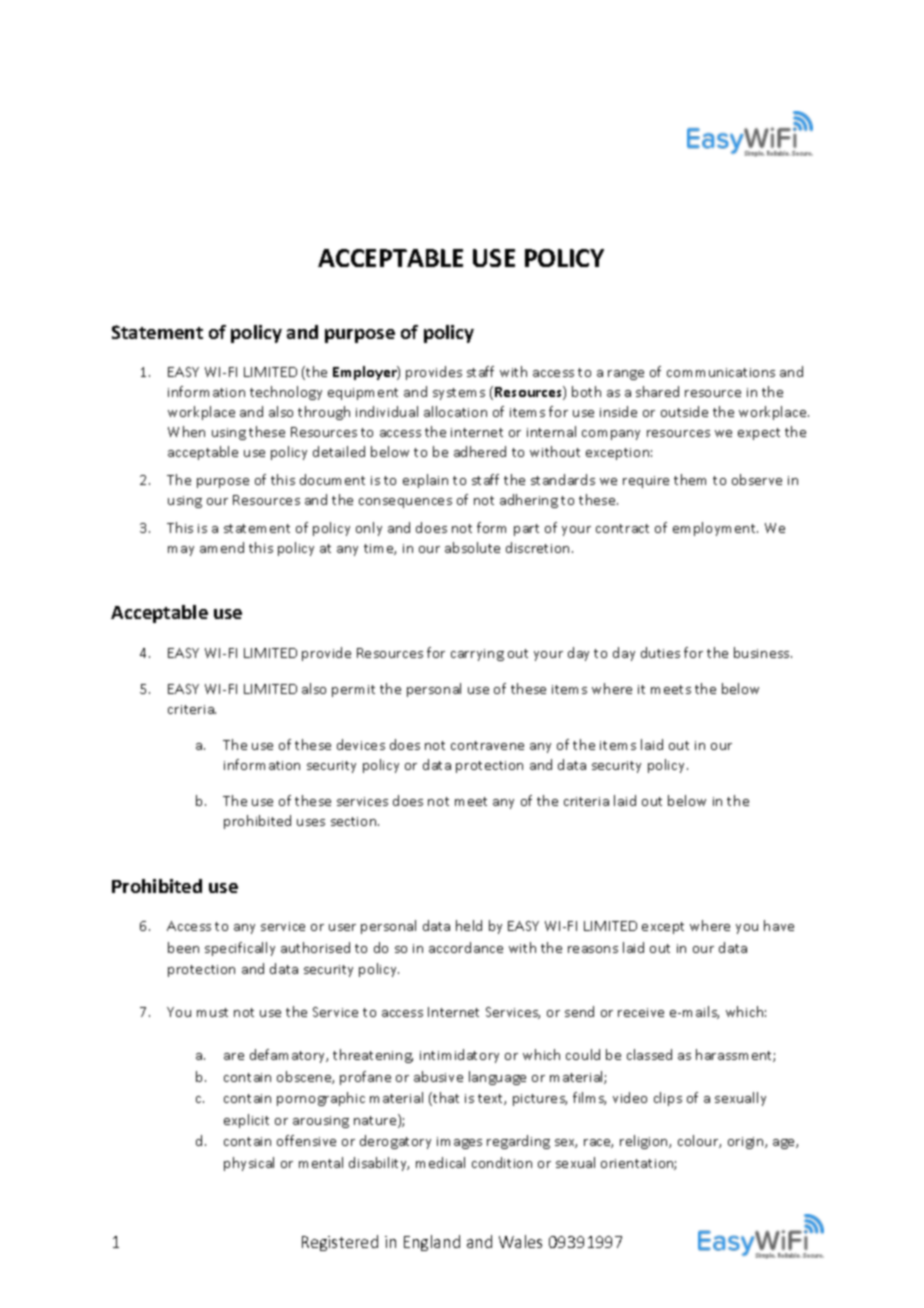  What do you see at coordinates (497, 1078) in the image?
I see `language` at bounding box center [497, 1078].
